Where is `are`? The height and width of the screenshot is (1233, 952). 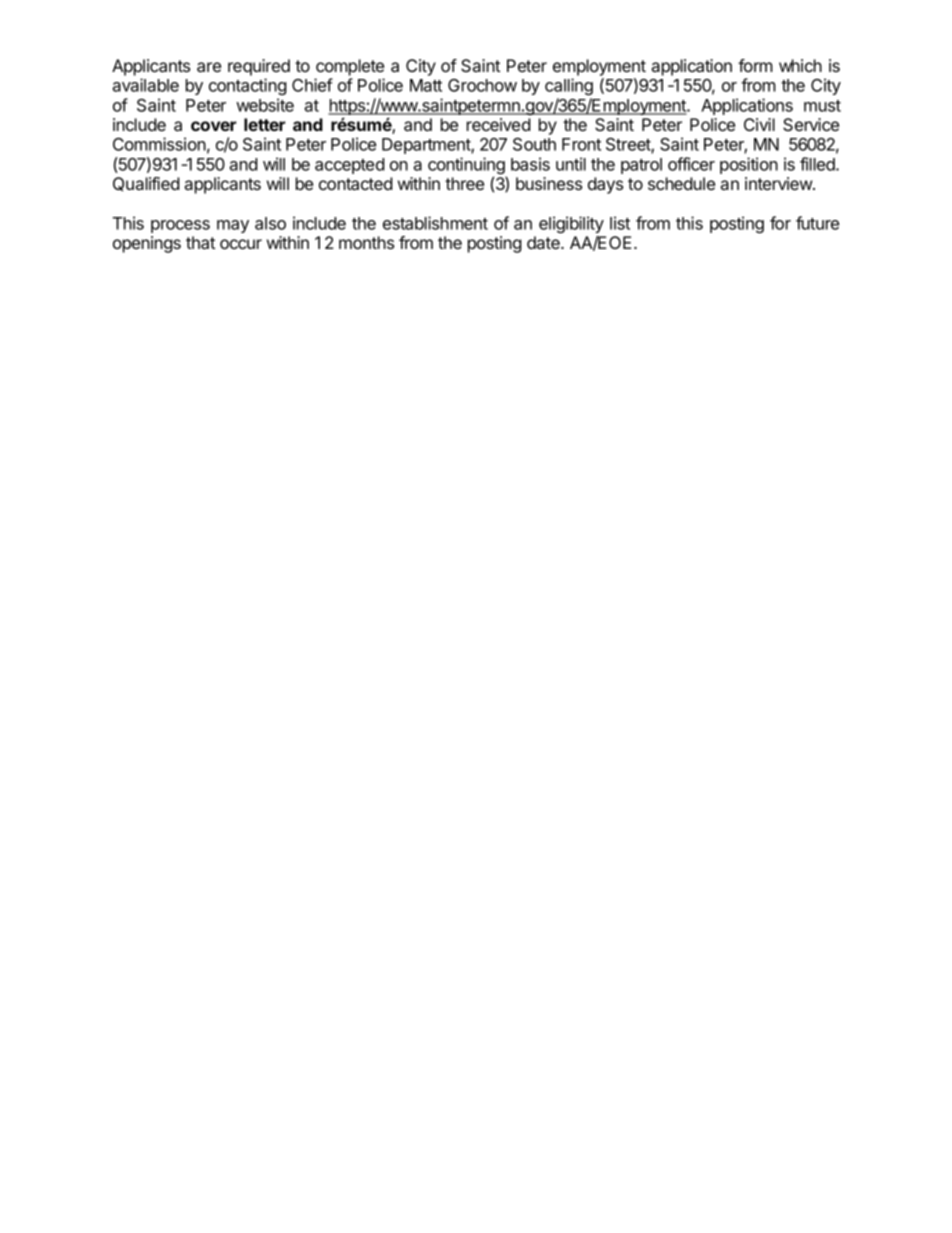
are is located at coordinates (209, 67).
